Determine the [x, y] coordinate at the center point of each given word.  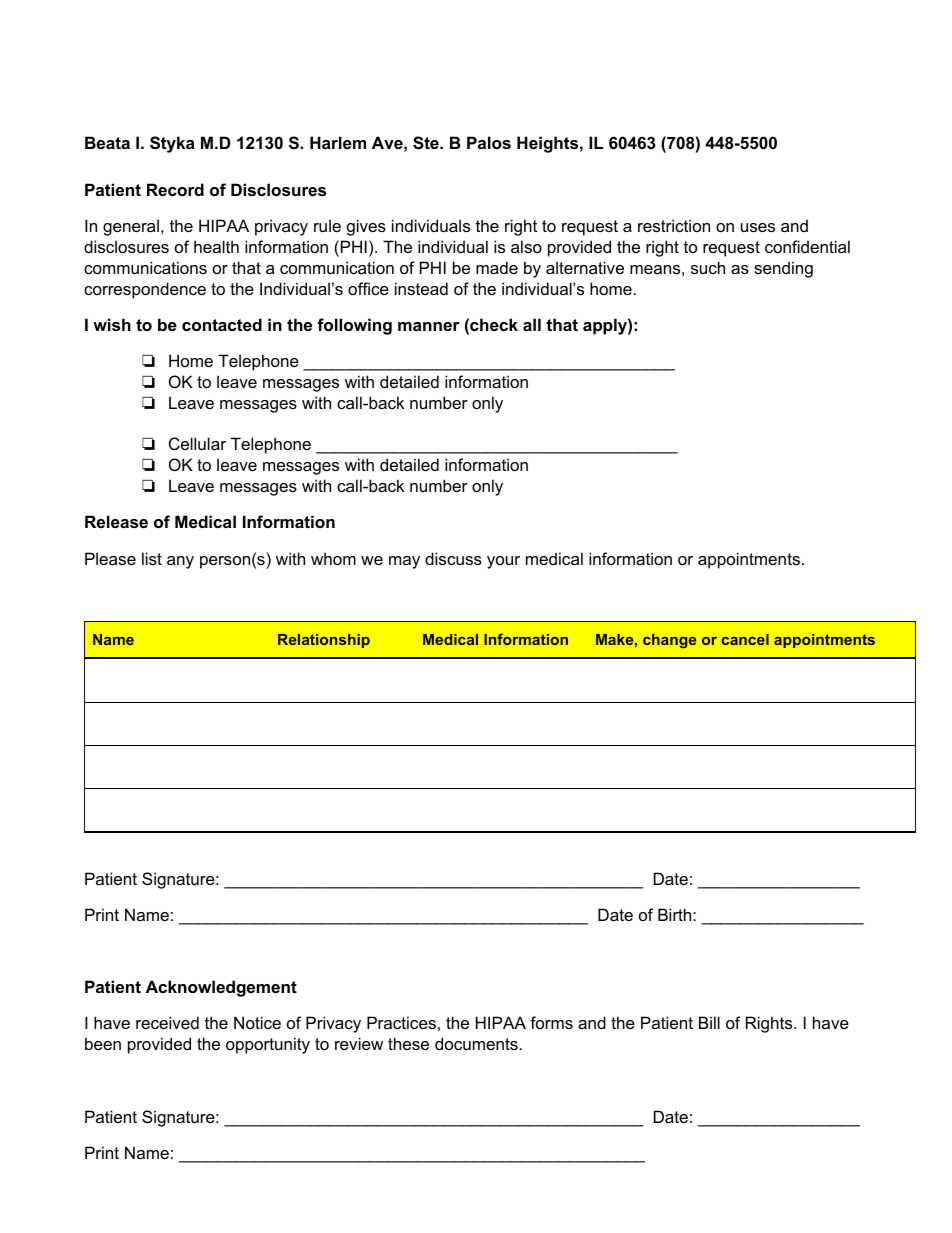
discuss [453, 558]
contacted [222, 324]
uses [758, 227]
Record [175, 189]
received [167, 1022]
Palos [489, 142]
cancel [745, 639]
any [180, 562]
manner [429, 326]
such [708, 267]
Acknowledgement [221, 988]
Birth [676, 914]
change [669, 641]
